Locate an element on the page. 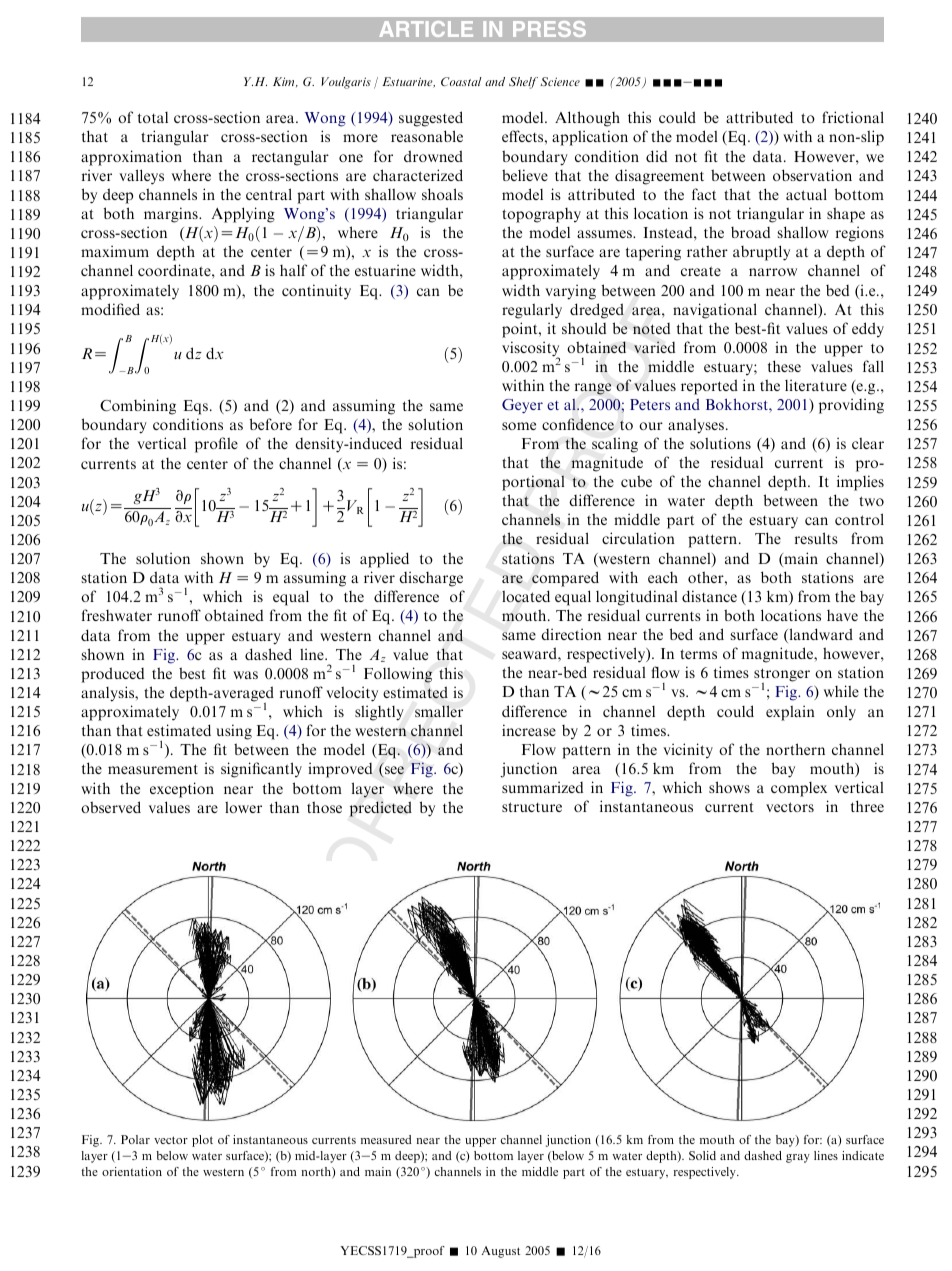 The image size is (952, 1271). viscosity is located at coordinates (531, 350).
